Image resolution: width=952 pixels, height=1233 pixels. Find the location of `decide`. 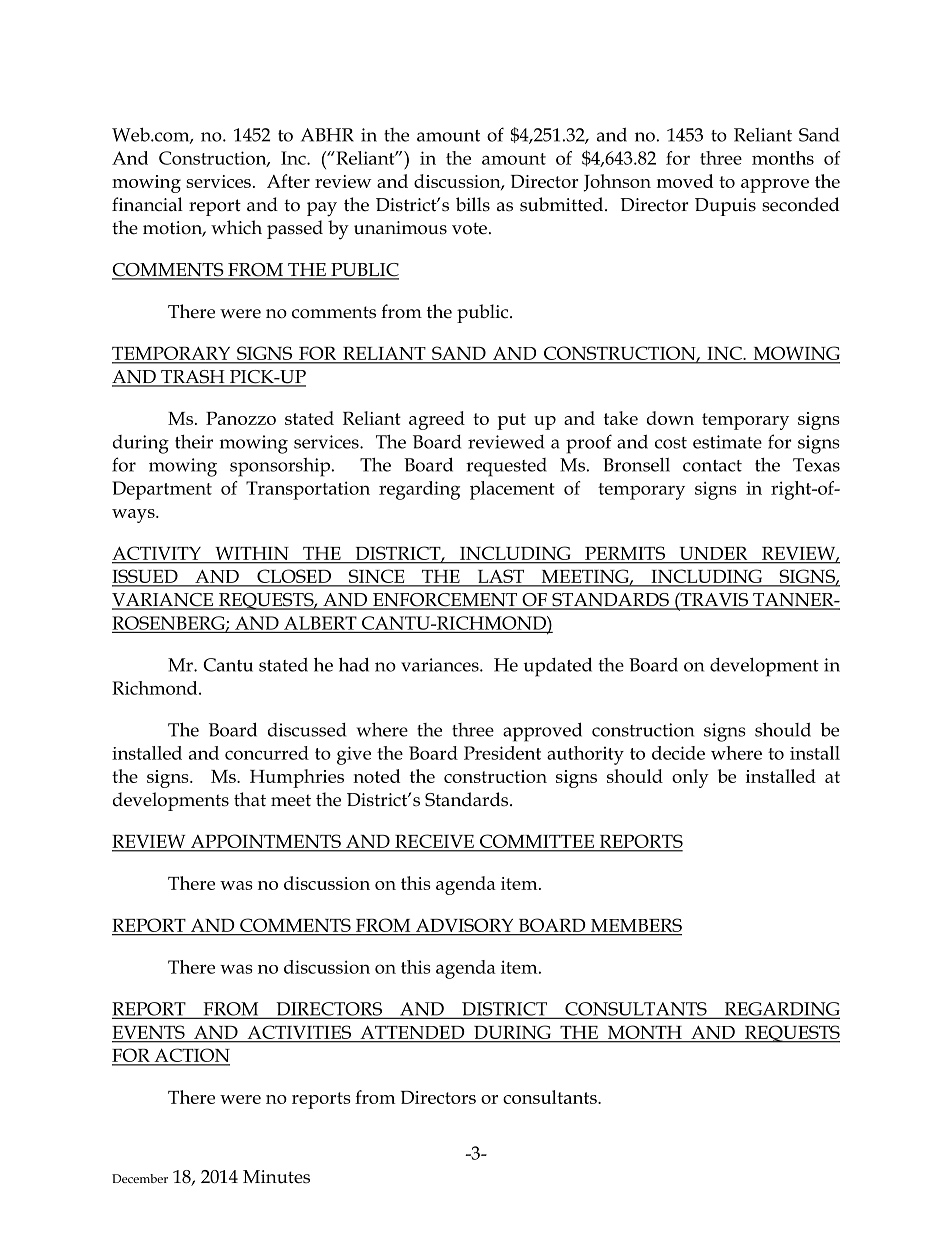

decide is located at coordinates (678, 753).
